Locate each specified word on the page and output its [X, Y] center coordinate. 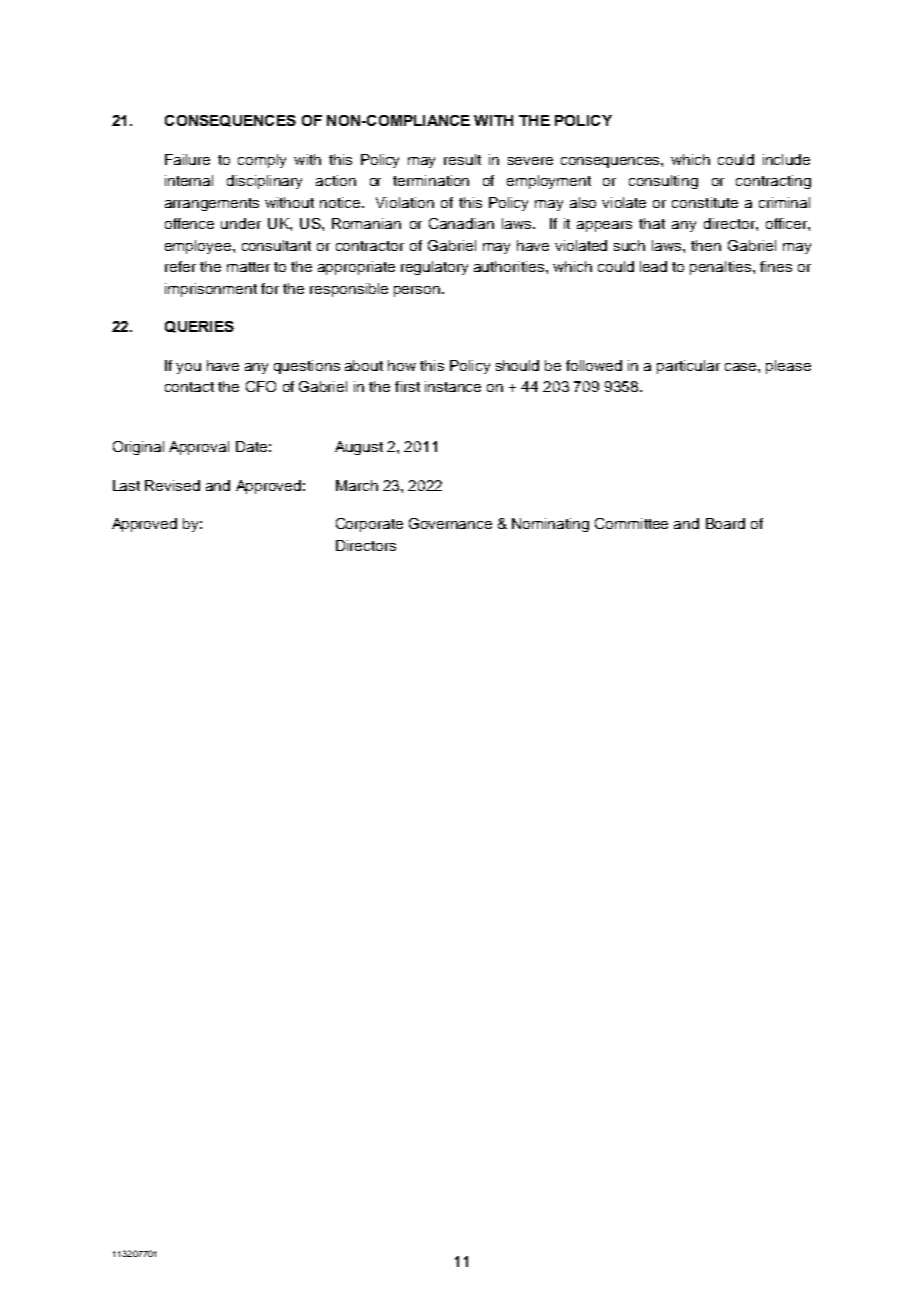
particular [688, 367]
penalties [722, 268]
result [462, 159]
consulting [663, 182]
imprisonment [211, 290]
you [188, 368]
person [418, 291]
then [706, 245]
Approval [199, 448]
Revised [172, 485]
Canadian [461, 223]
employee [198, 247]
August [359, 448]
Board [725, 523]
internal [189, 180]
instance [453, 386]
